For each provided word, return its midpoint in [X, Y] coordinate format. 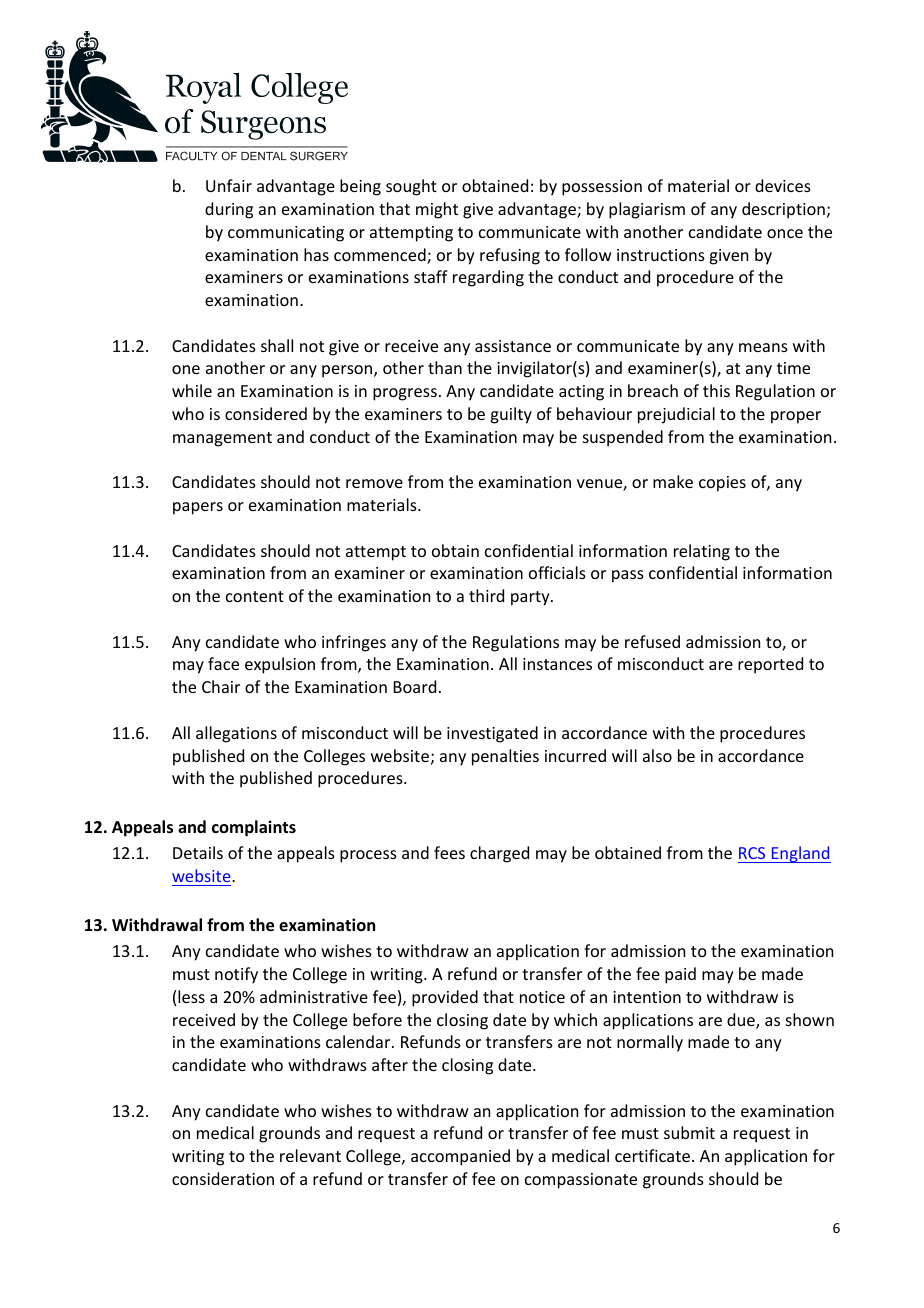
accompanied [460, 1157]
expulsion [280, 665]
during [229, 210]
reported [770, 665]
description [783, 210]
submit [689, 1132]
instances [557, 664]
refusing [510, 256]
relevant [310, 1155]
